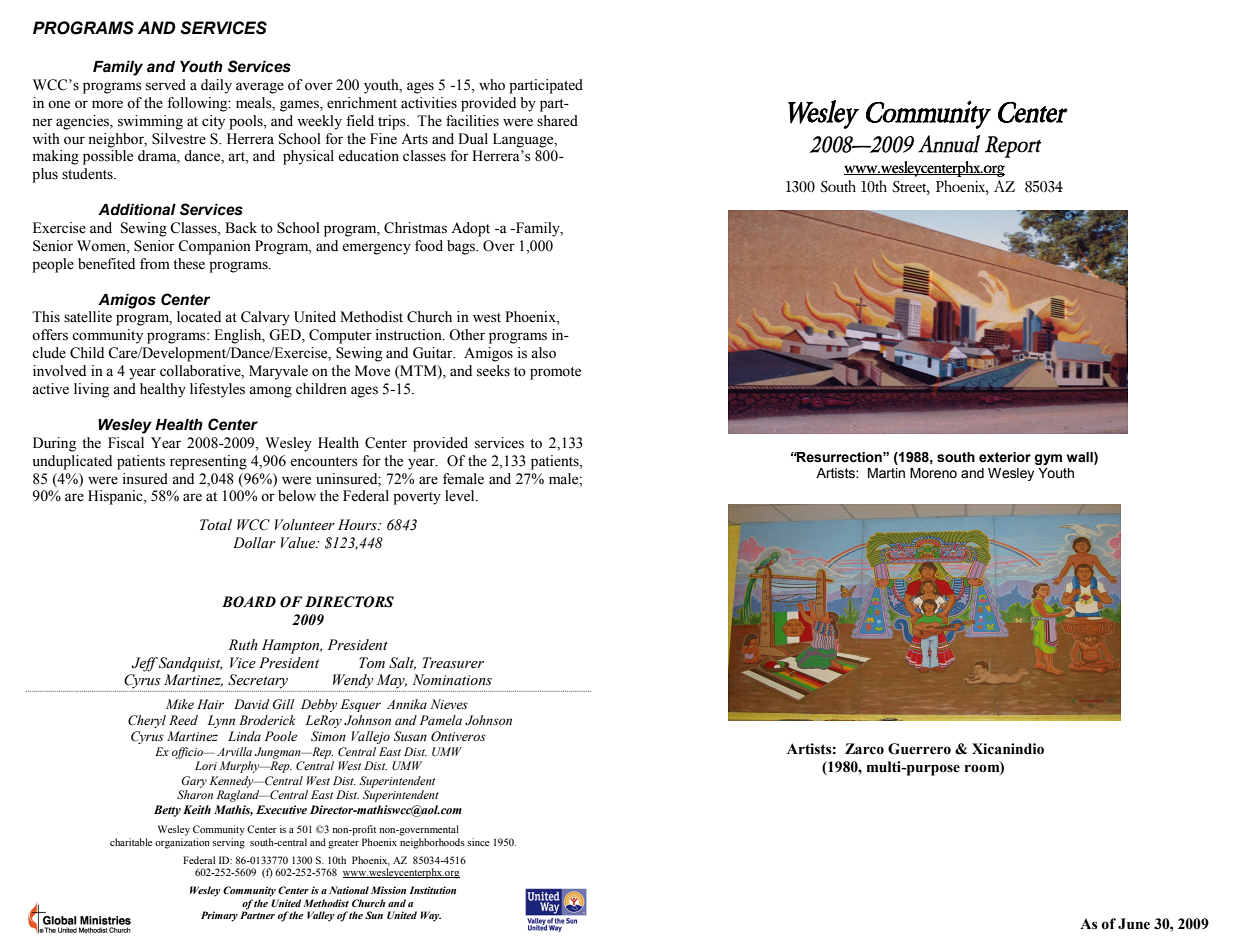 The image size is (1233, 952). What do you see at coordinates (461, 496) in the screenshot?
I see `level` at bounding box center [461, 496].
